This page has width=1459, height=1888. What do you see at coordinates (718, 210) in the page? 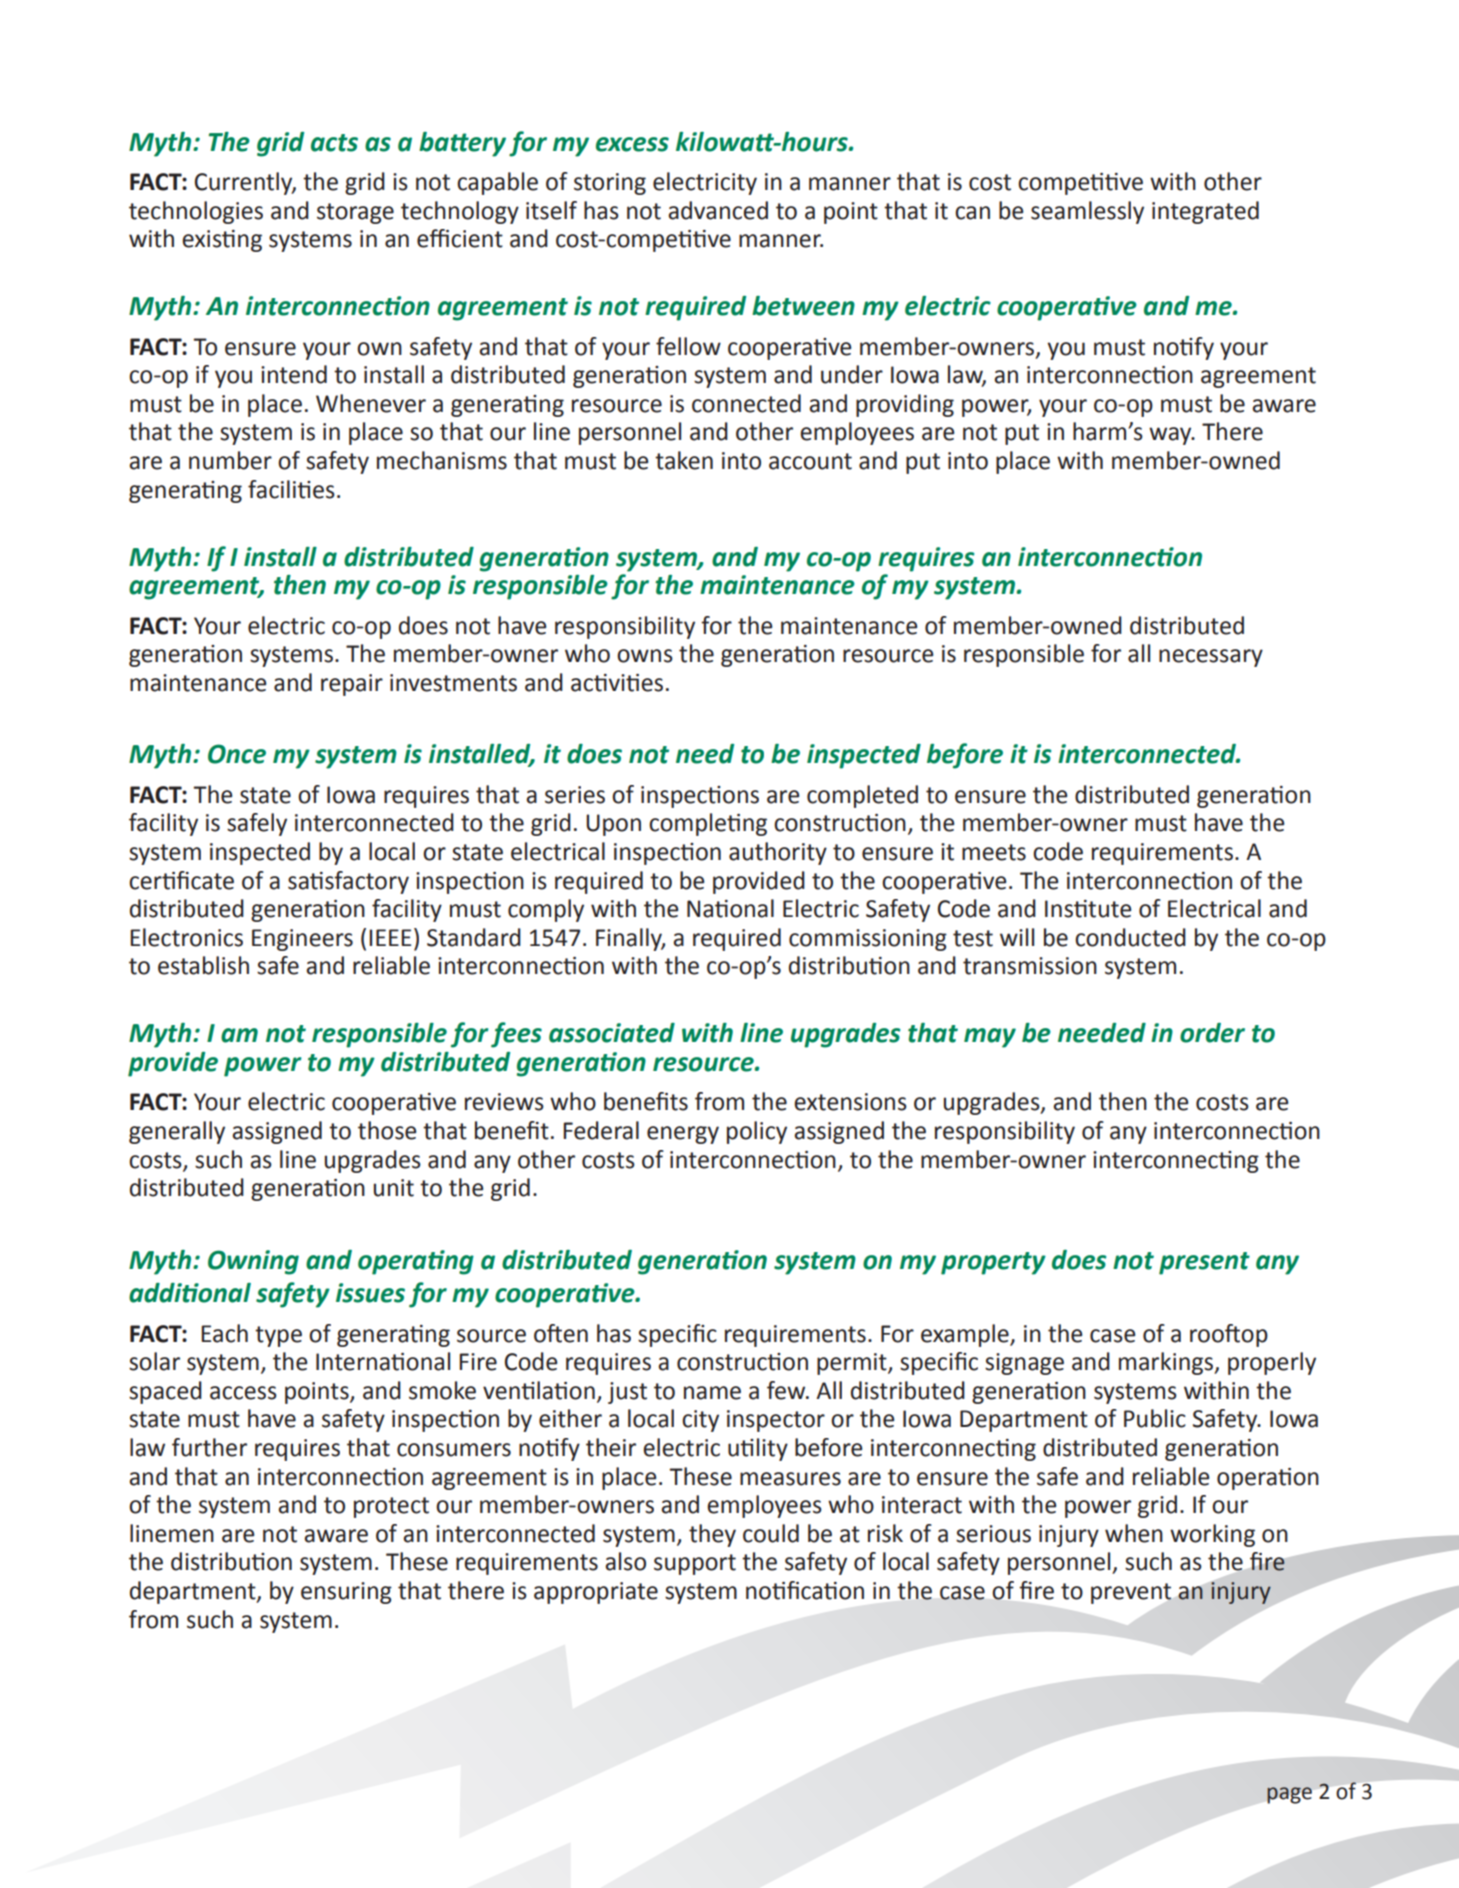
I see `advanced` at bounding box center [718, 210].
